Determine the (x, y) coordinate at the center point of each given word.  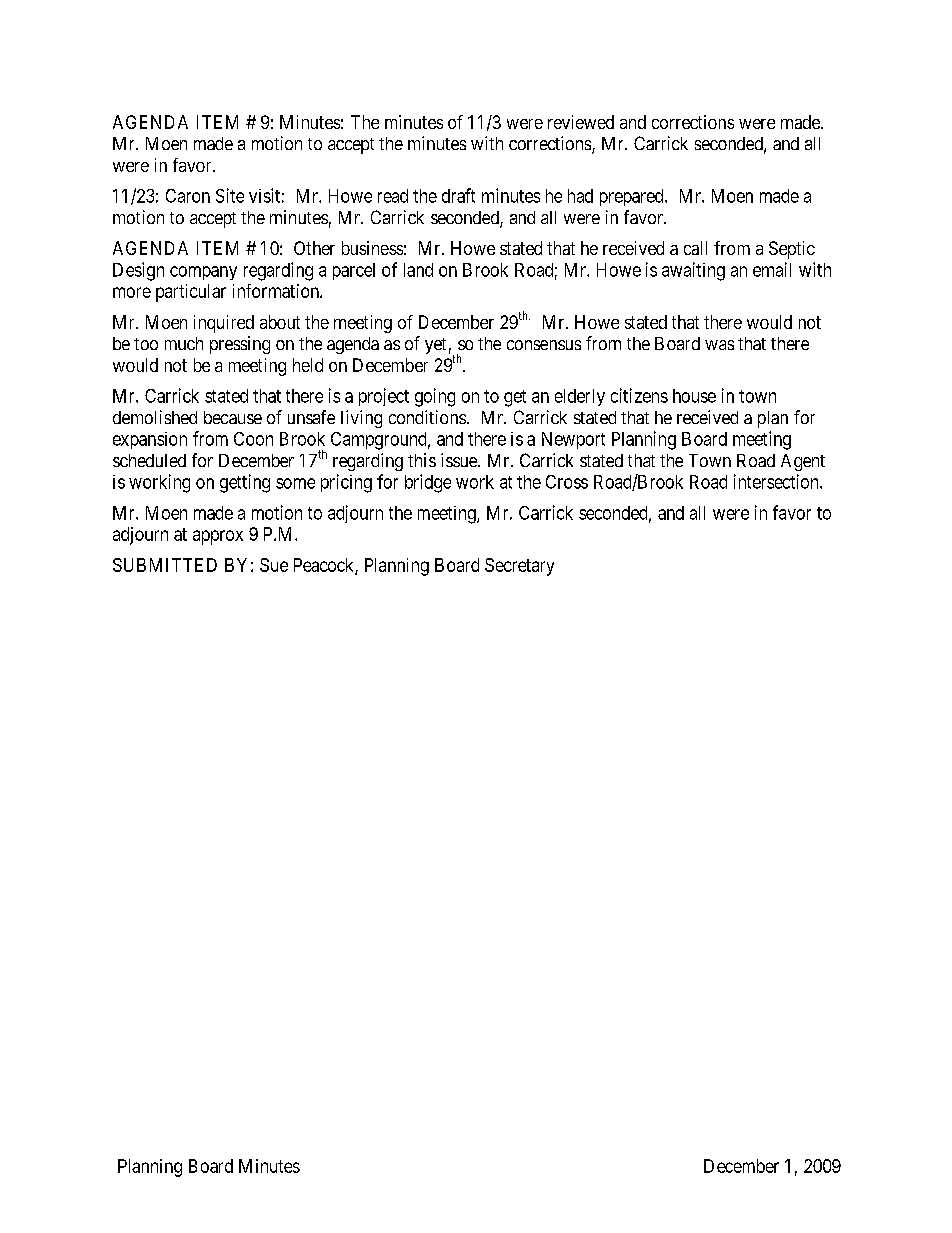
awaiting (693, 271)
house (694, 396)
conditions (427, 417)
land (418, 270)
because (233, 417)
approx (218, 537)
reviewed (581, 122)
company (203, 273)
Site (230, 195)
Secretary (519, 567)
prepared (633, 197)
